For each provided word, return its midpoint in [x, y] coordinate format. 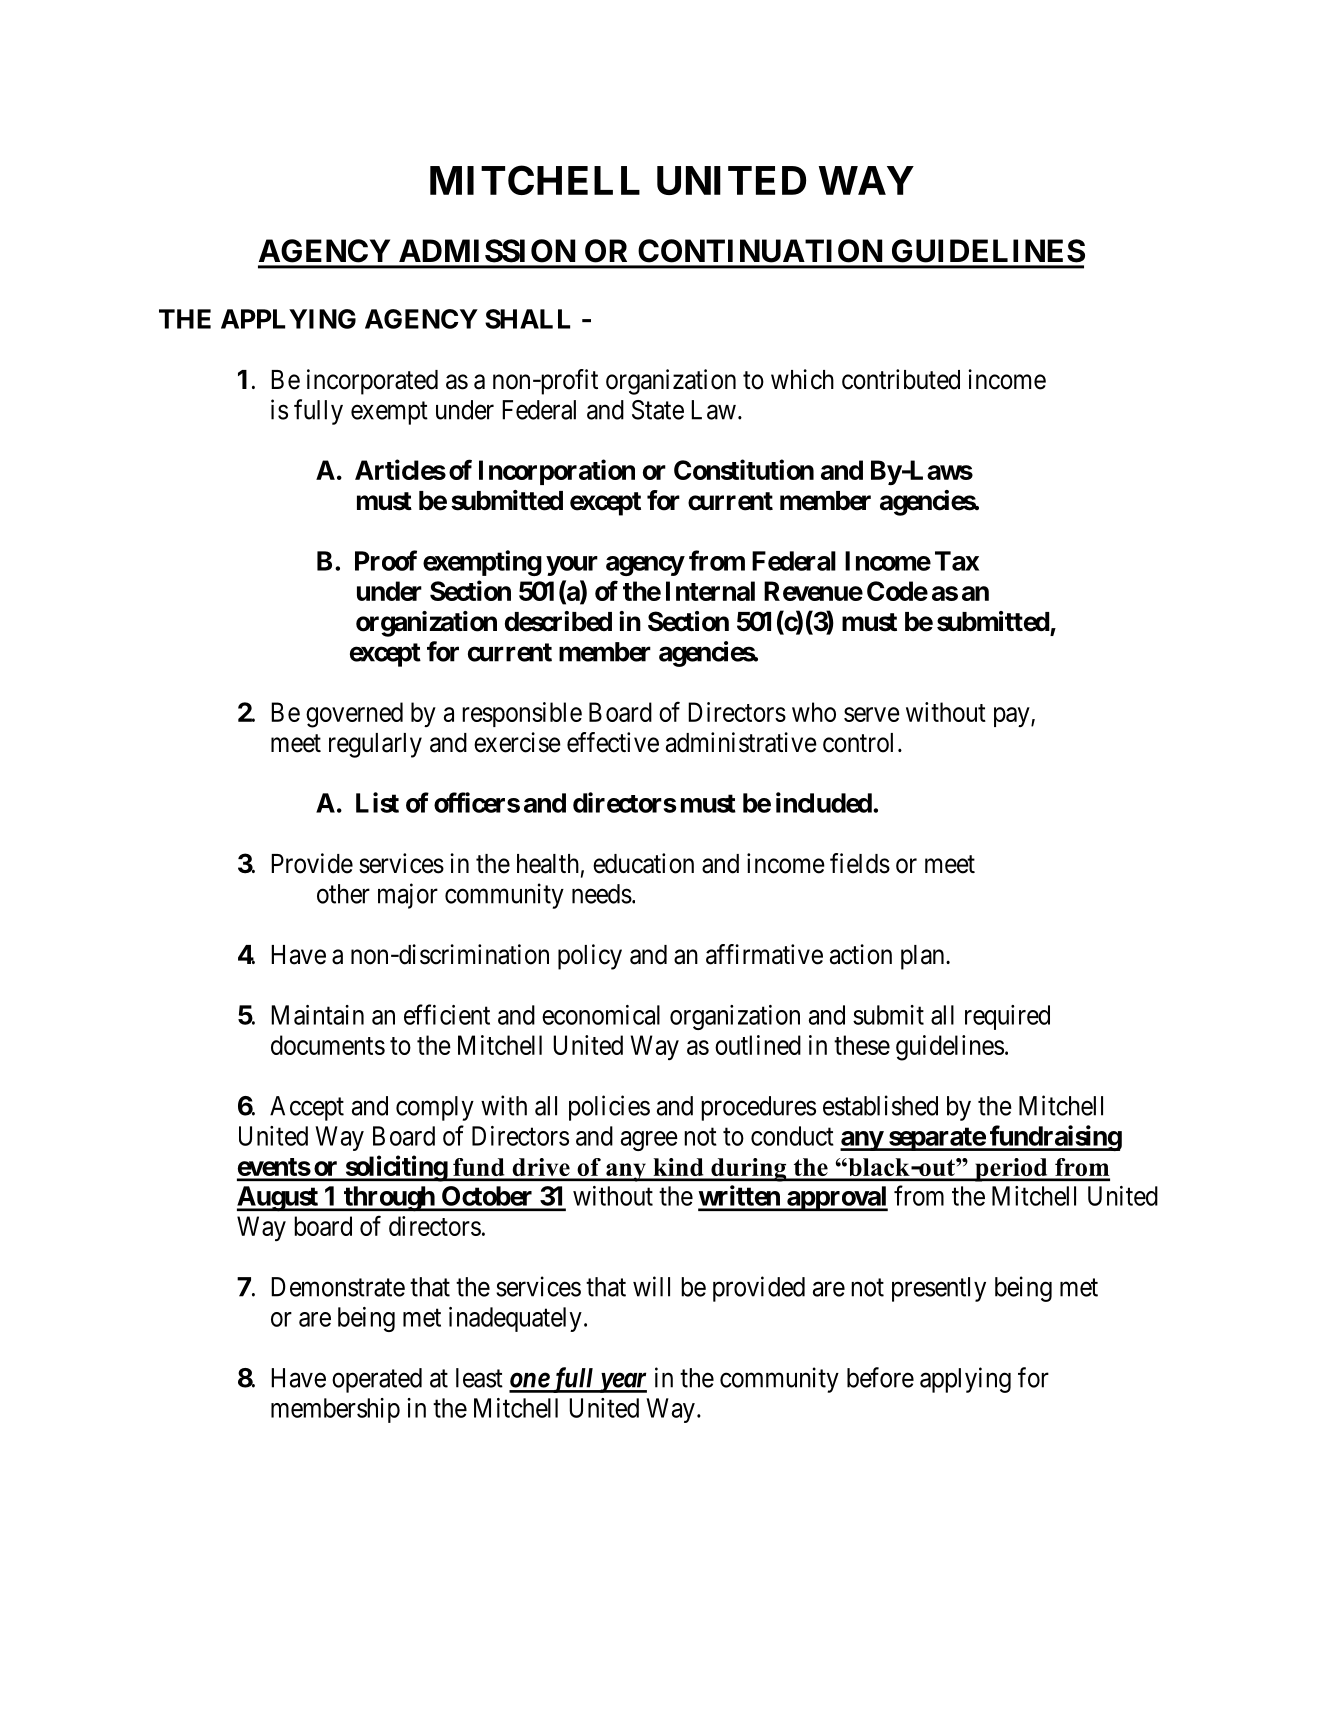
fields [860, 863]
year [621, 1383]
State [658, 410]
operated [377, 1380]
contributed [901, 379]
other [343, 894]
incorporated [372, 382]
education [643, 863]
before [880, 1377]
